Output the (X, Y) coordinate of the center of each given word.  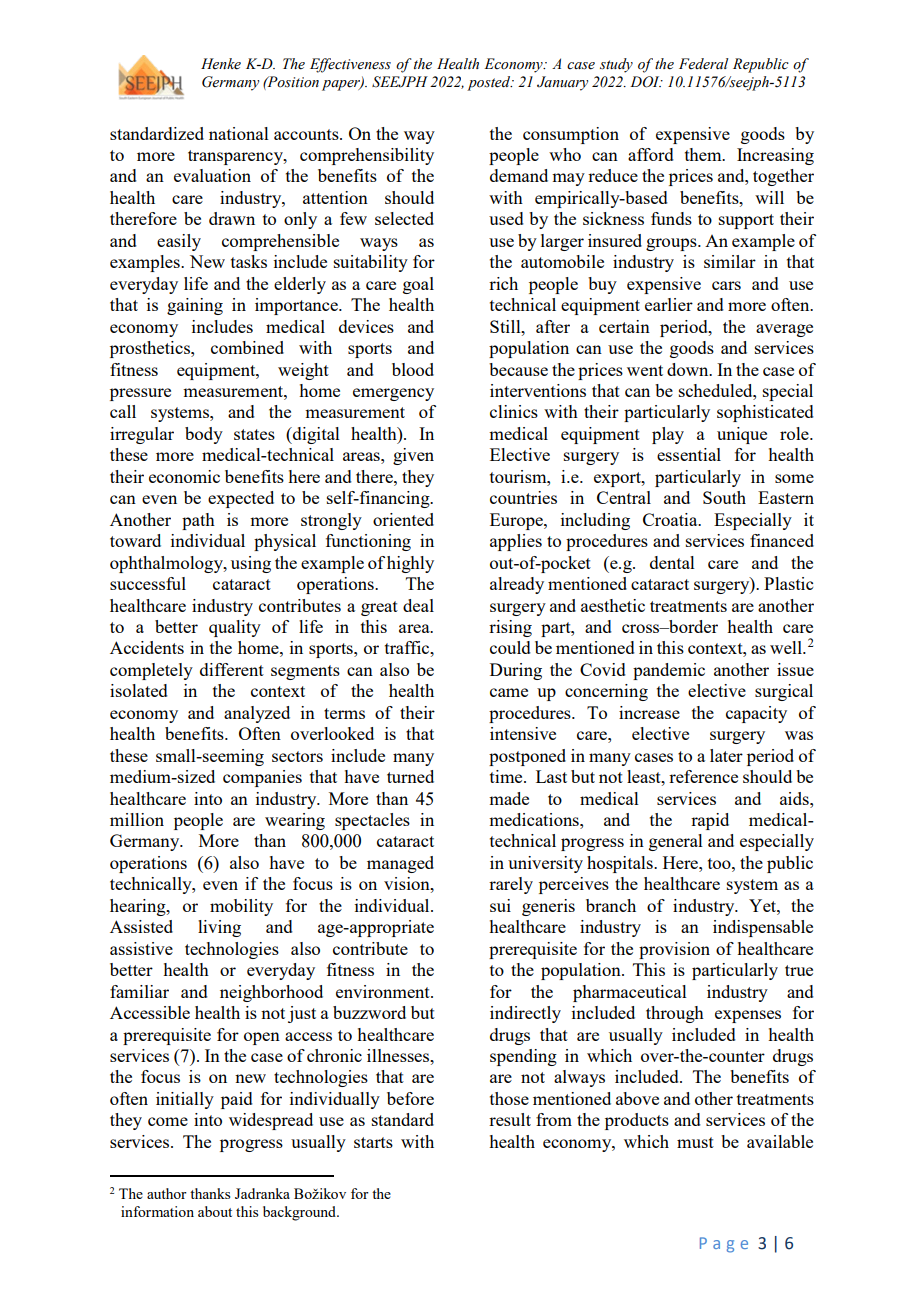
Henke (221, 64)
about (215, 1211)
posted (490, 83)
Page (724, 1245)
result (510, 1119)
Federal (704, 64)
